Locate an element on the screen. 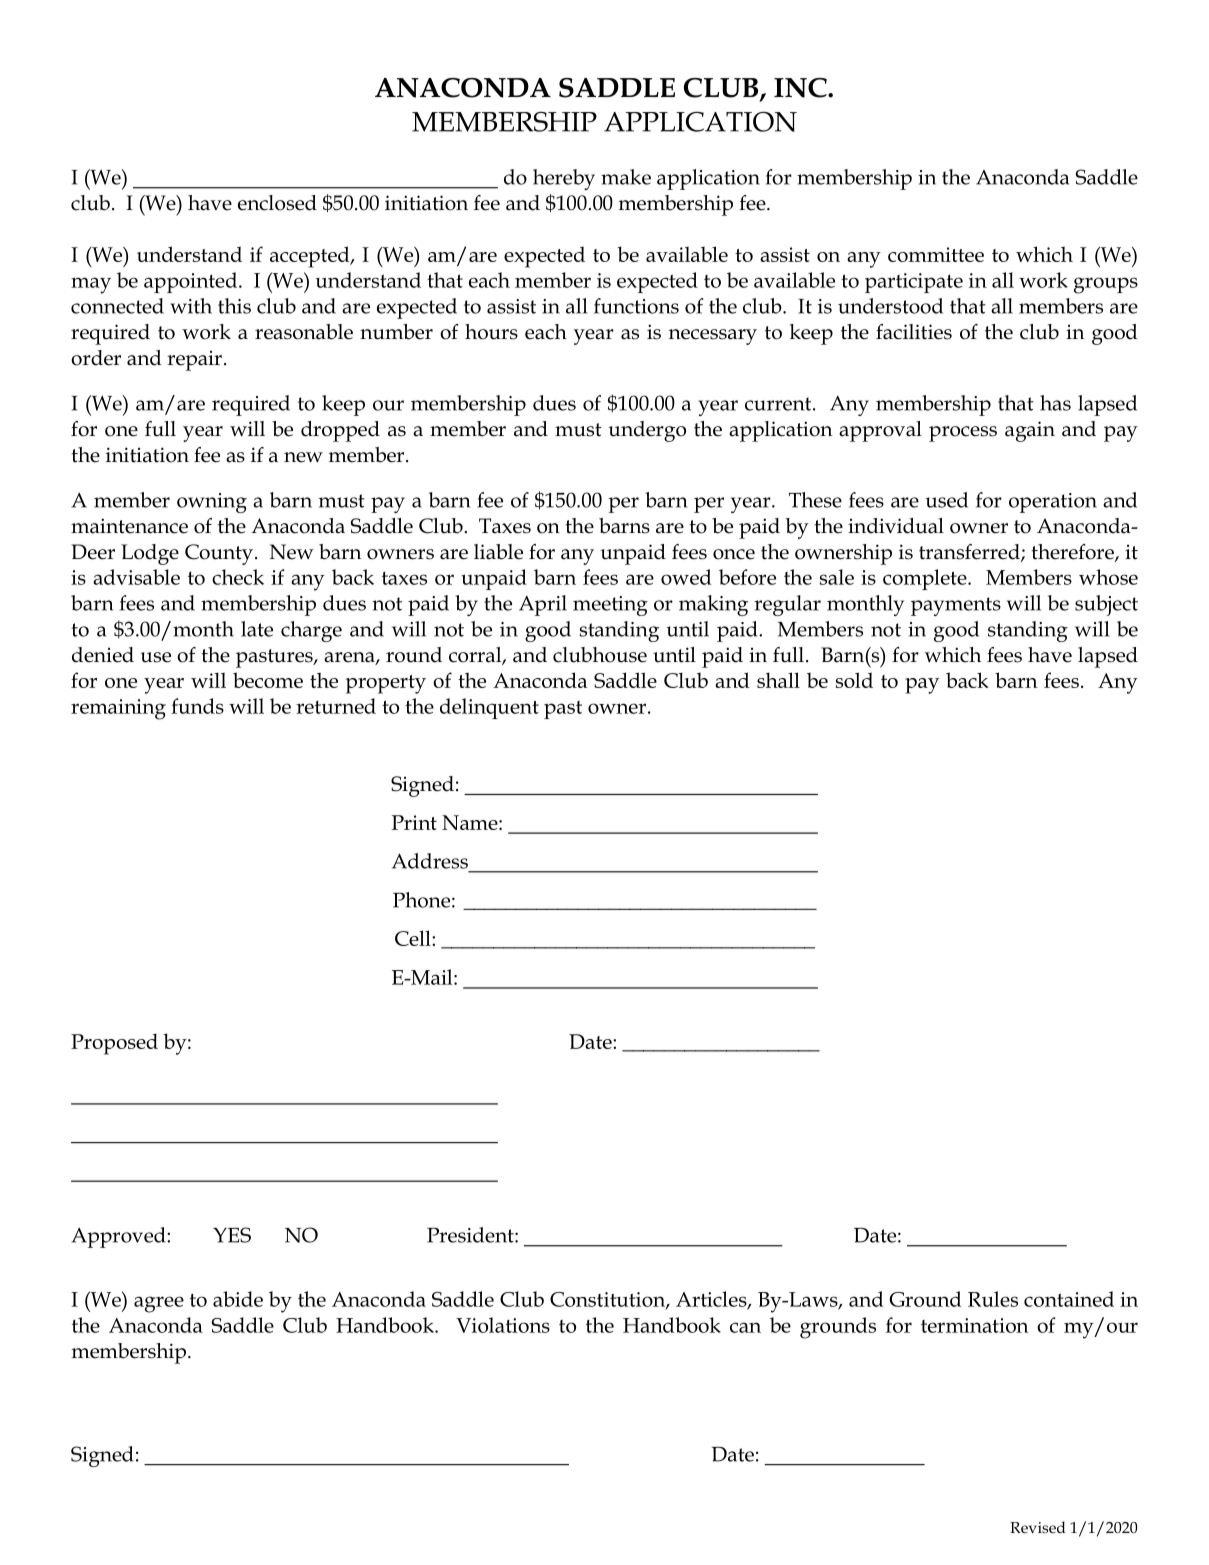 The image size is (1209, 1565). undergo is located at coordinates (647, 431).
